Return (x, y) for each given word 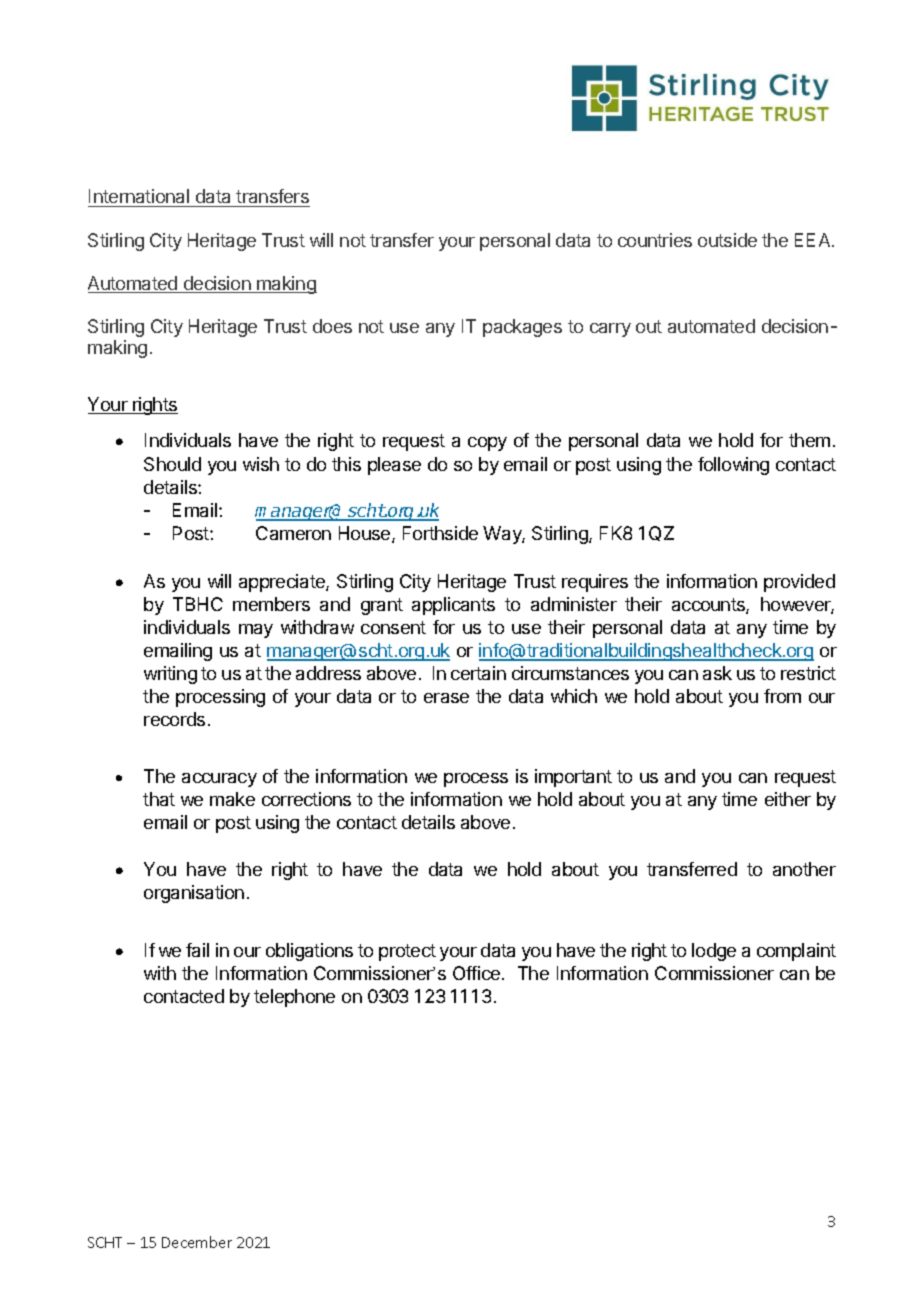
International (140, 198)
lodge (714, 952)
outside (727, 240)
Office (478, 973)
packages (522, 328)
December (197, 1242)
